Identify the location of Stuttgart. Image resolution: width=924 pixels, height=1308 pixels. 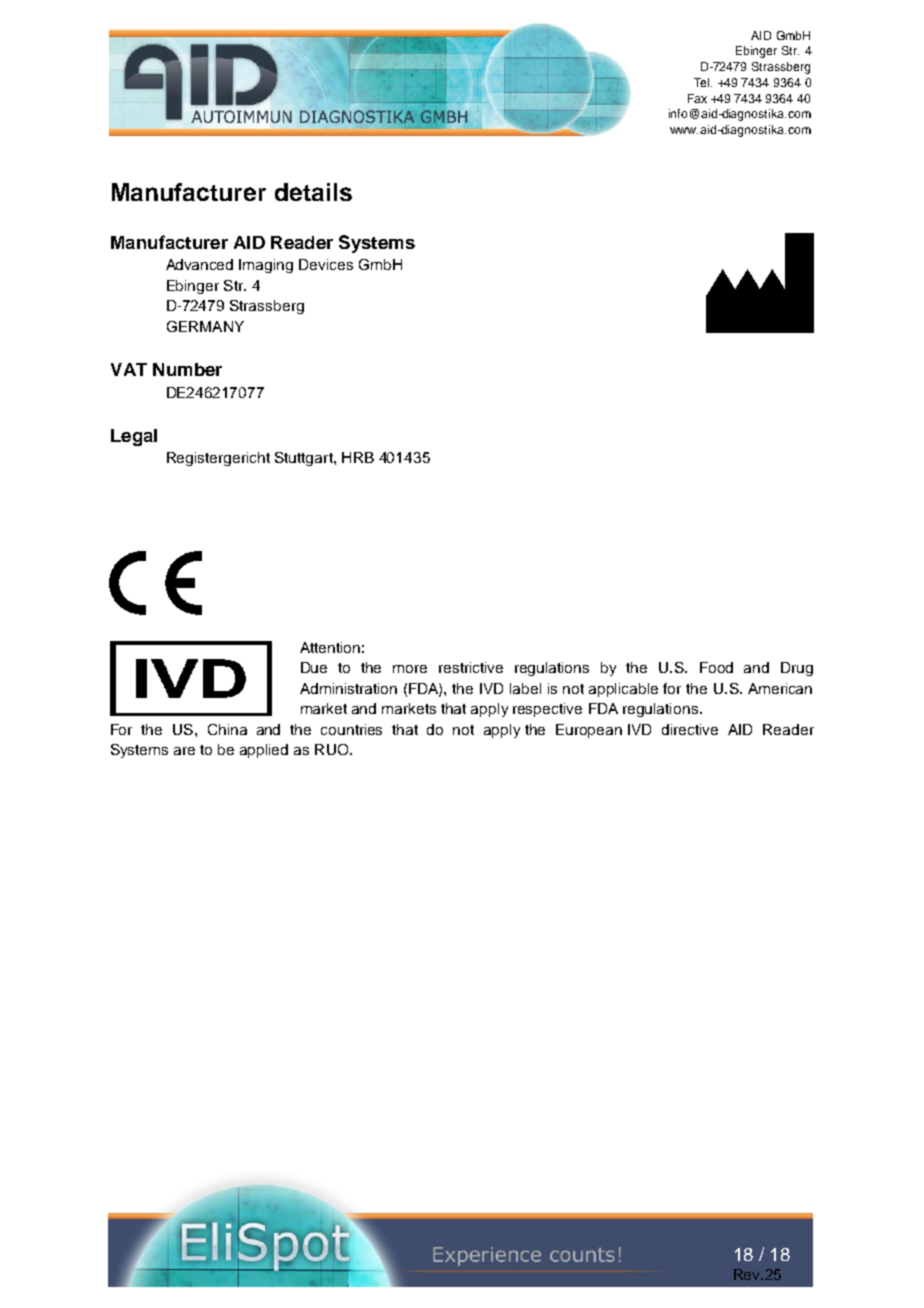
(305, 459).
